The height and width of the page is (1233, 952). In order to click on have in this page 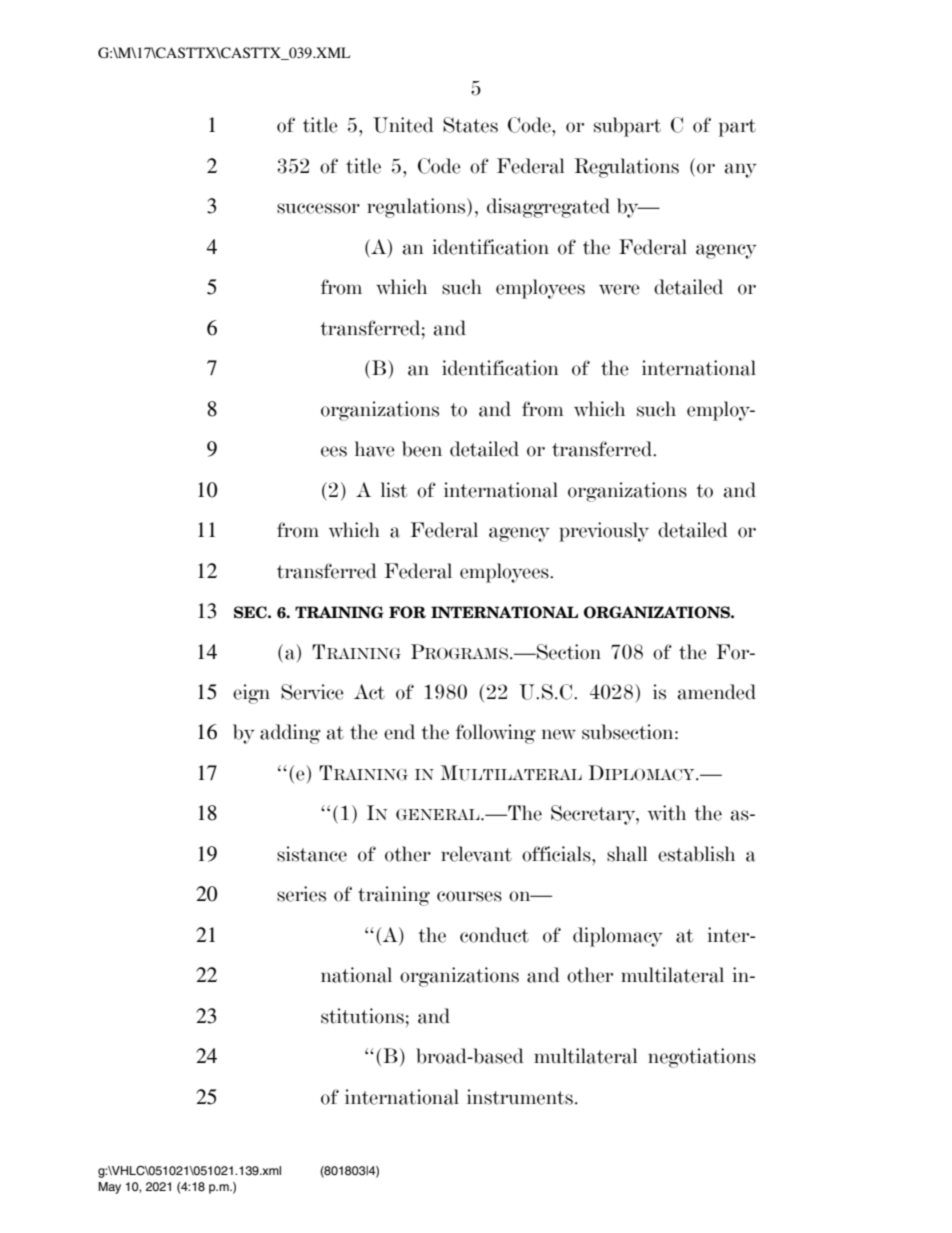, I will do `click(375, 449)`.
